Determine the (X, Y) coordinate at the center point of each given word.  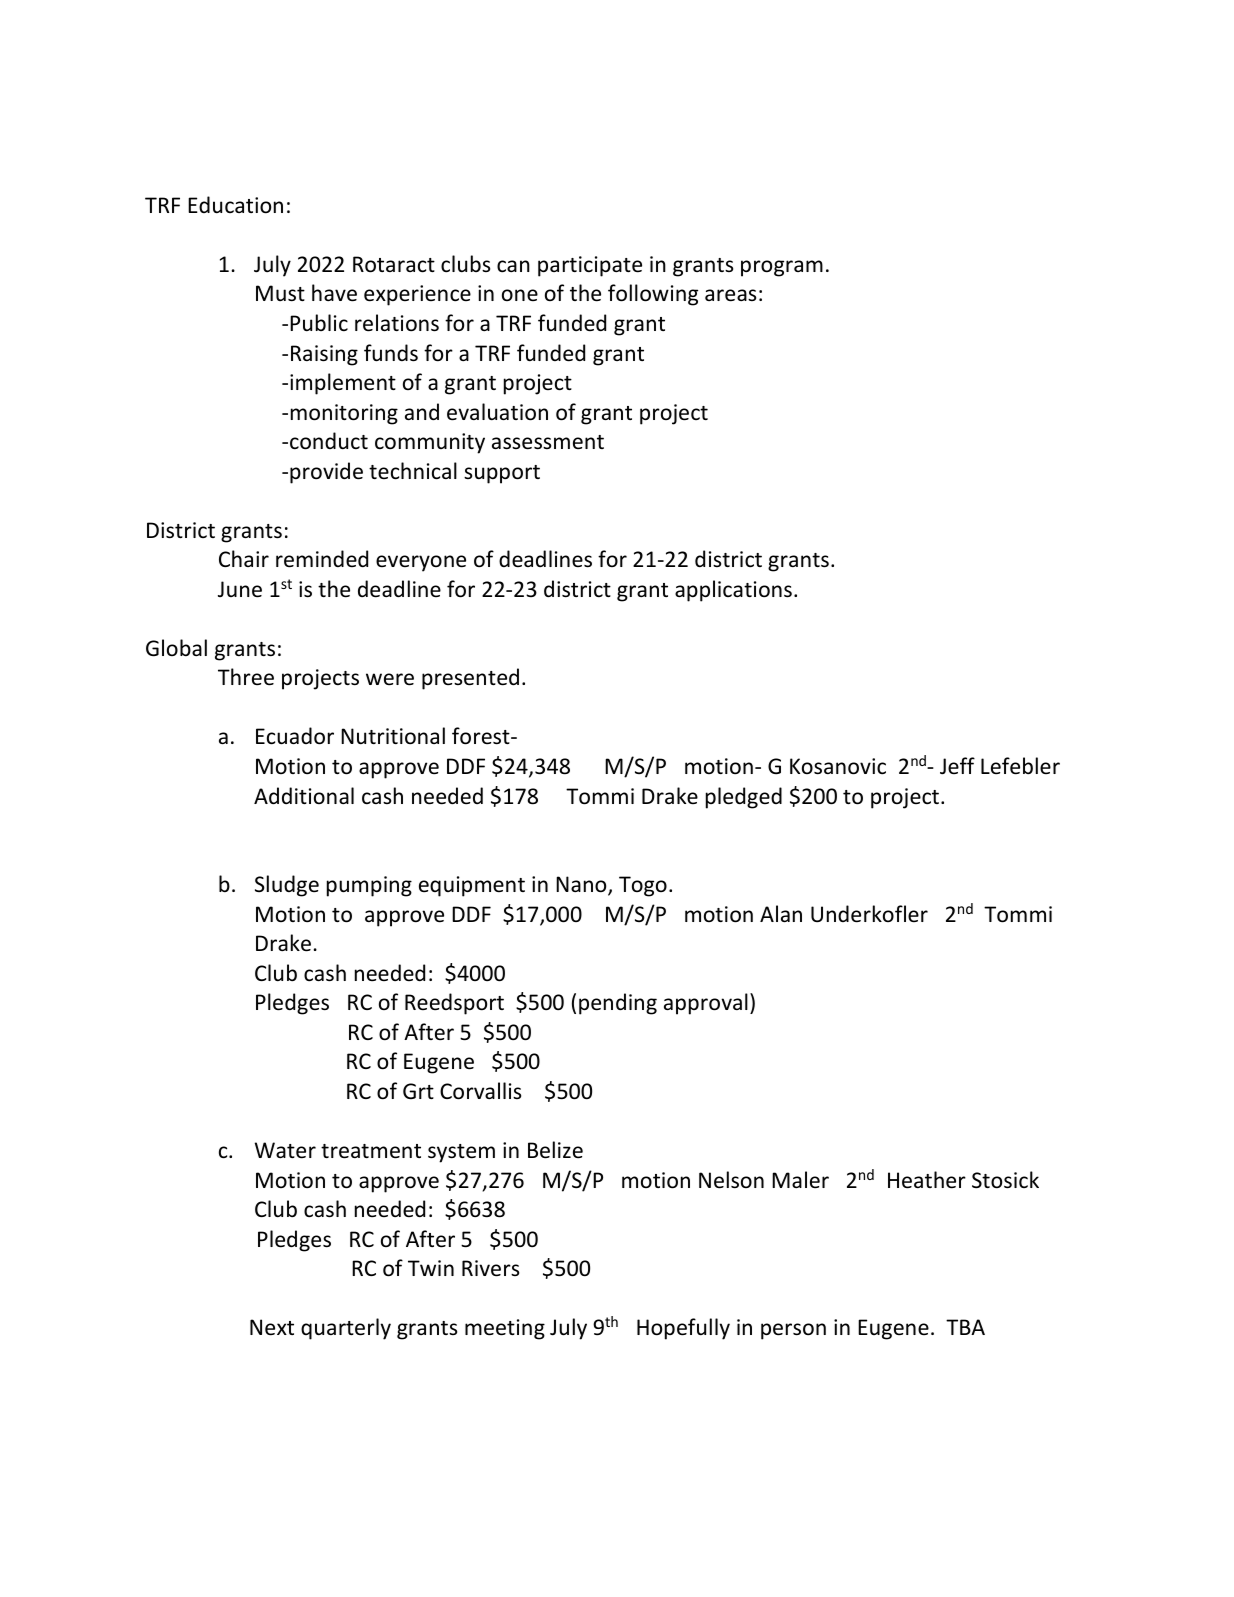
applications (733, 591)
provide (326, 473)
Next (272, 1327)
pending (618, 1004)
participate (590, 266)
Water (285, 1150)
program (782, 268)
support (502, 474)
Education (235, 205)
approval (706, 1004)
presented (470, 679)
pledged (744, 798)
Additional (304, 795)
